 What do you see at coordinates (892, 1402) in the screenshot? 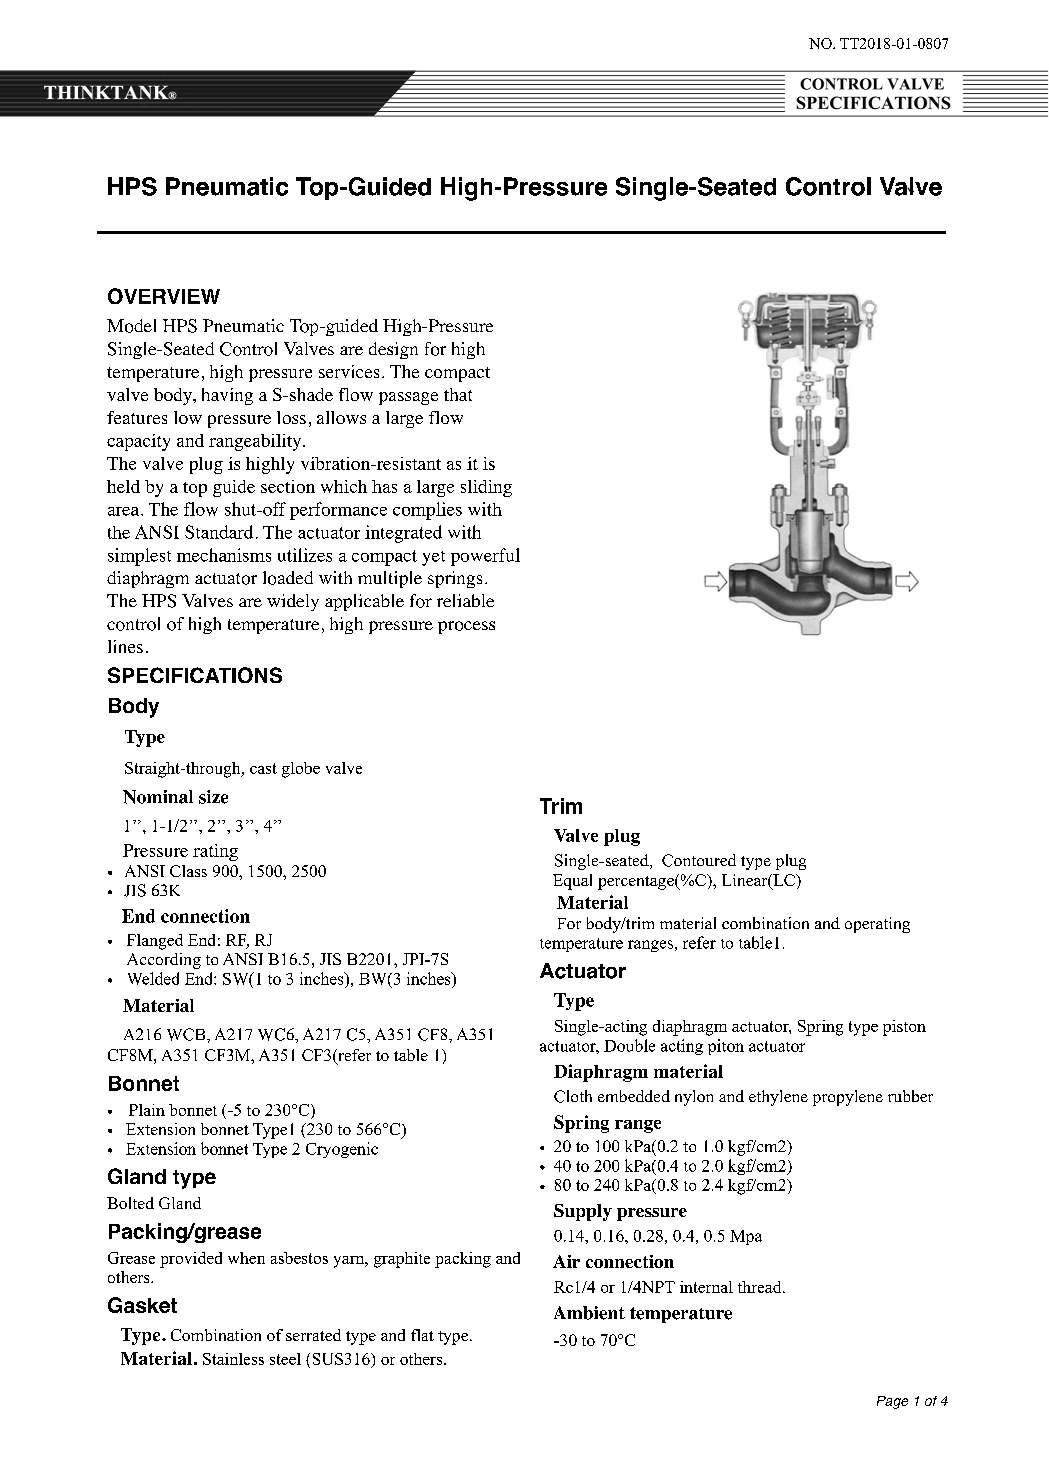
I see `Page` at bounding box center [892, 1402].
